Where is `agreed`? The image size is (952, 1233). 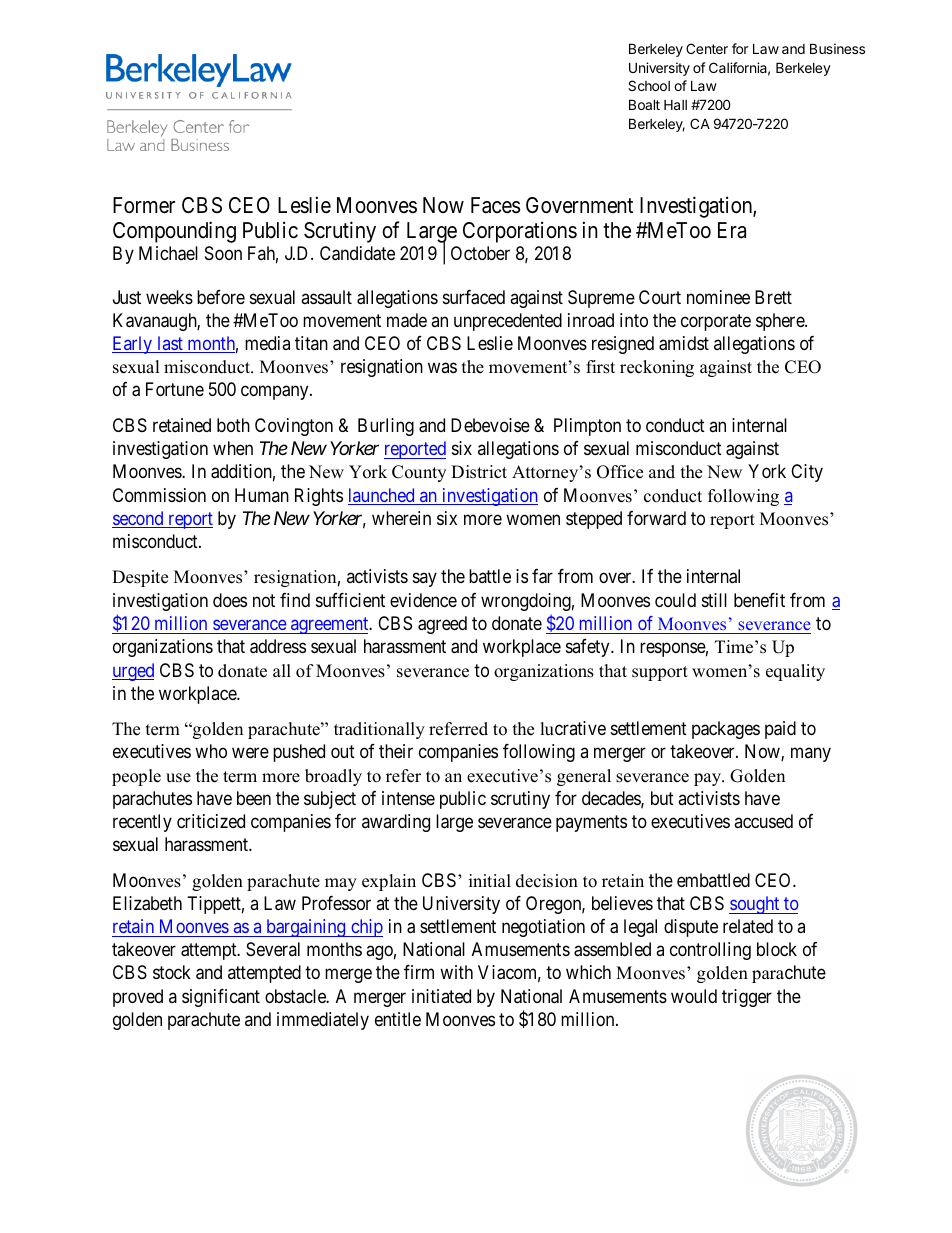
agreed is located at coordinates (442, 625).
